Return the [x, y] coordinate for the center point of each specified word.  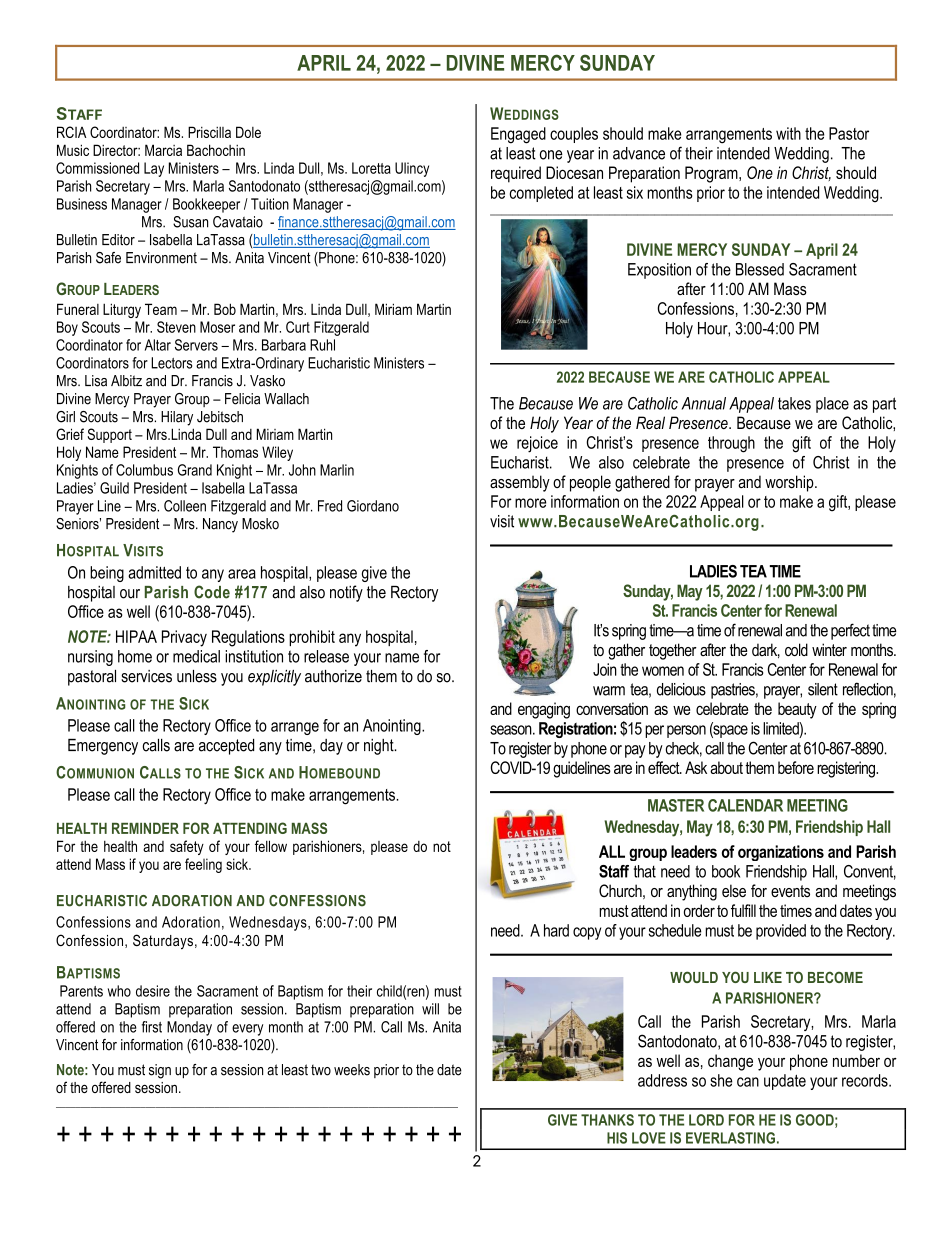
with [788, 133]
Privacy [184, 638]
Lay [154, 169]
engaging [544, 710]
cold [796, 649]
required [516, 174]
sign [160, 1071]
